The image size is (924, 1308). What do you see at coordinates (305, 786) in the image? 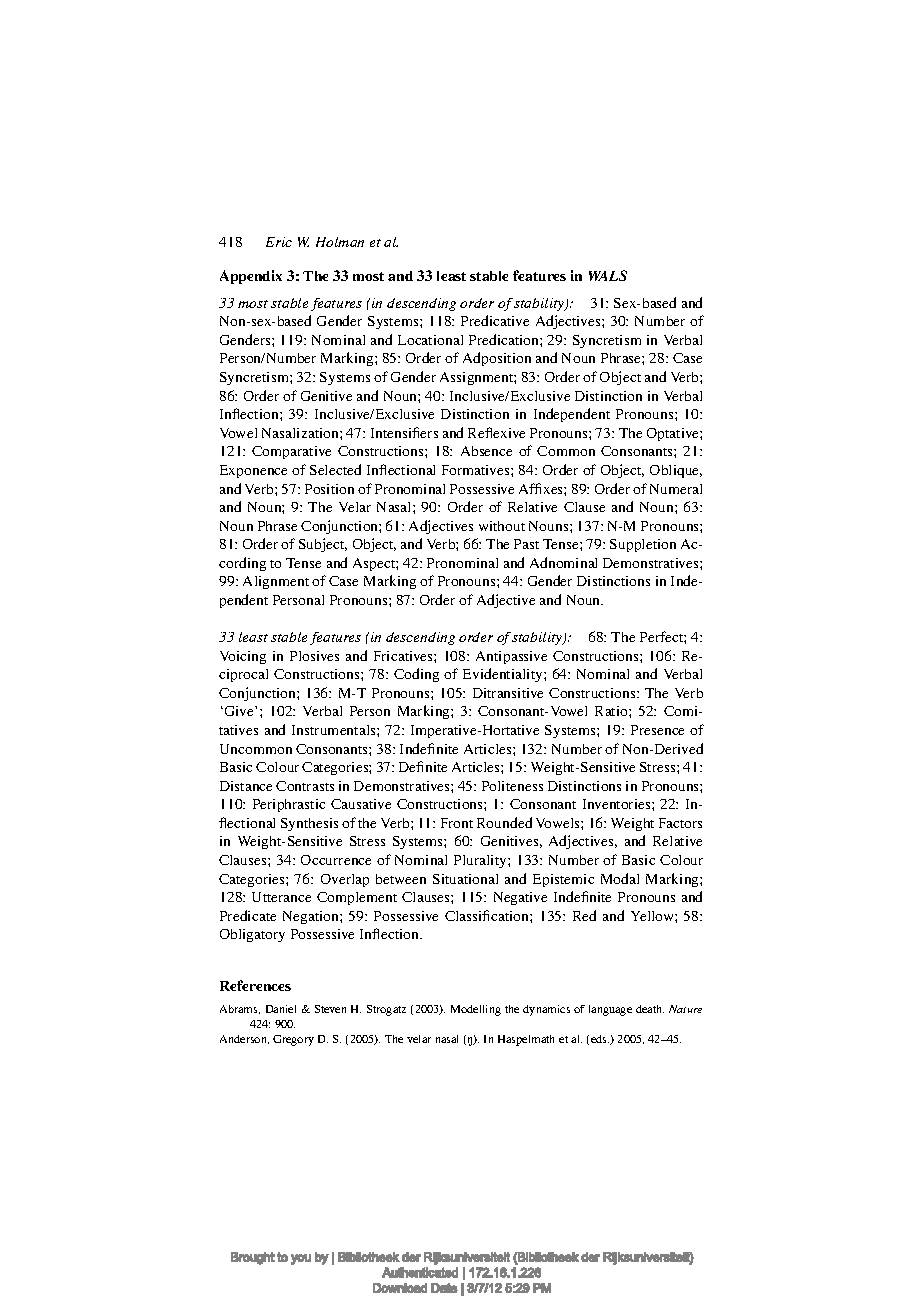
I see `Contrasts` at bounding box center [305, 786].
